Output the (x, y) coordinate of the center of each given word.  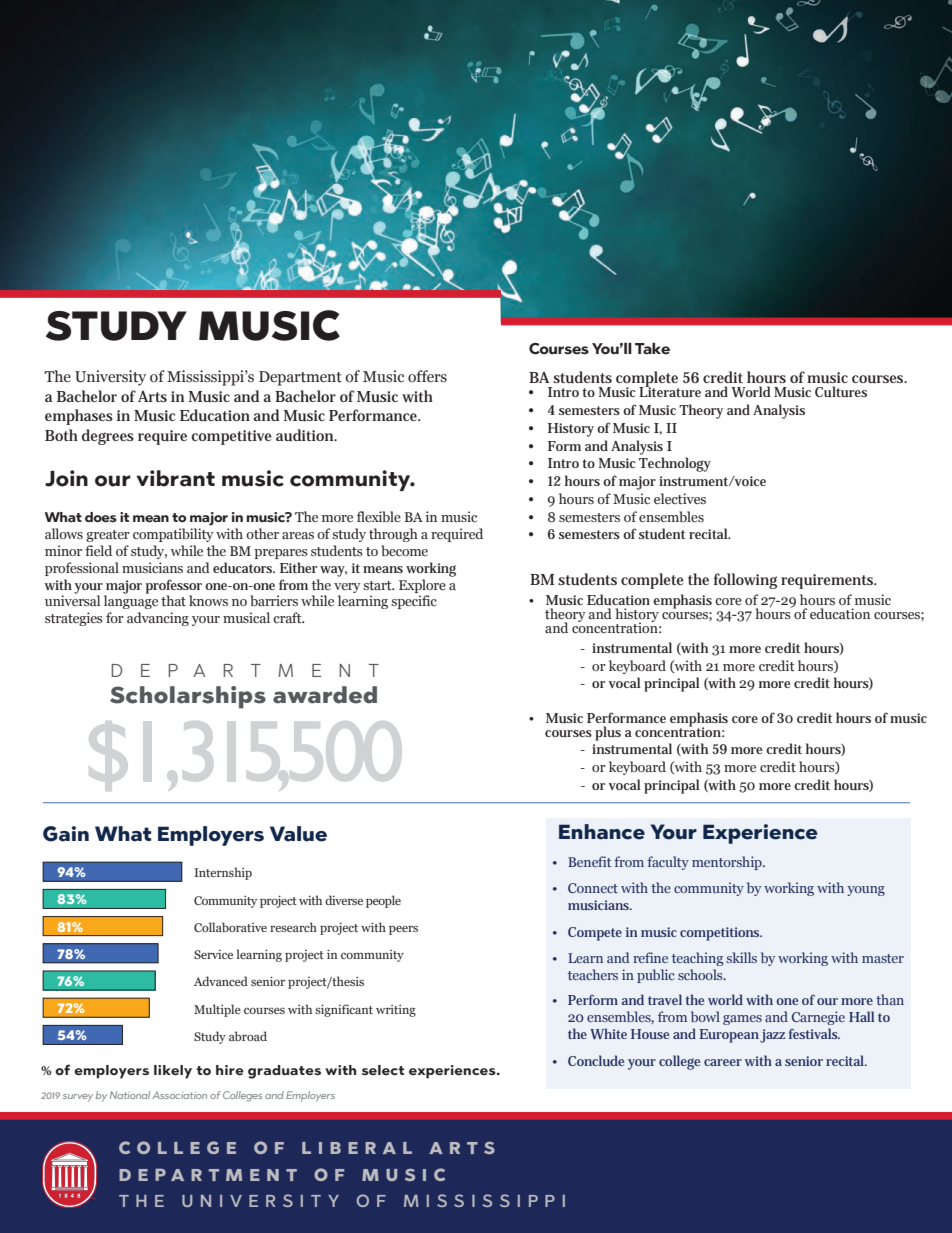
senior (804, 1061)
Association (179, 1095)
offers (427, 376)
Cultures (841, 391)
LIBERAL (357, 1148)
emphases (79, 417)
